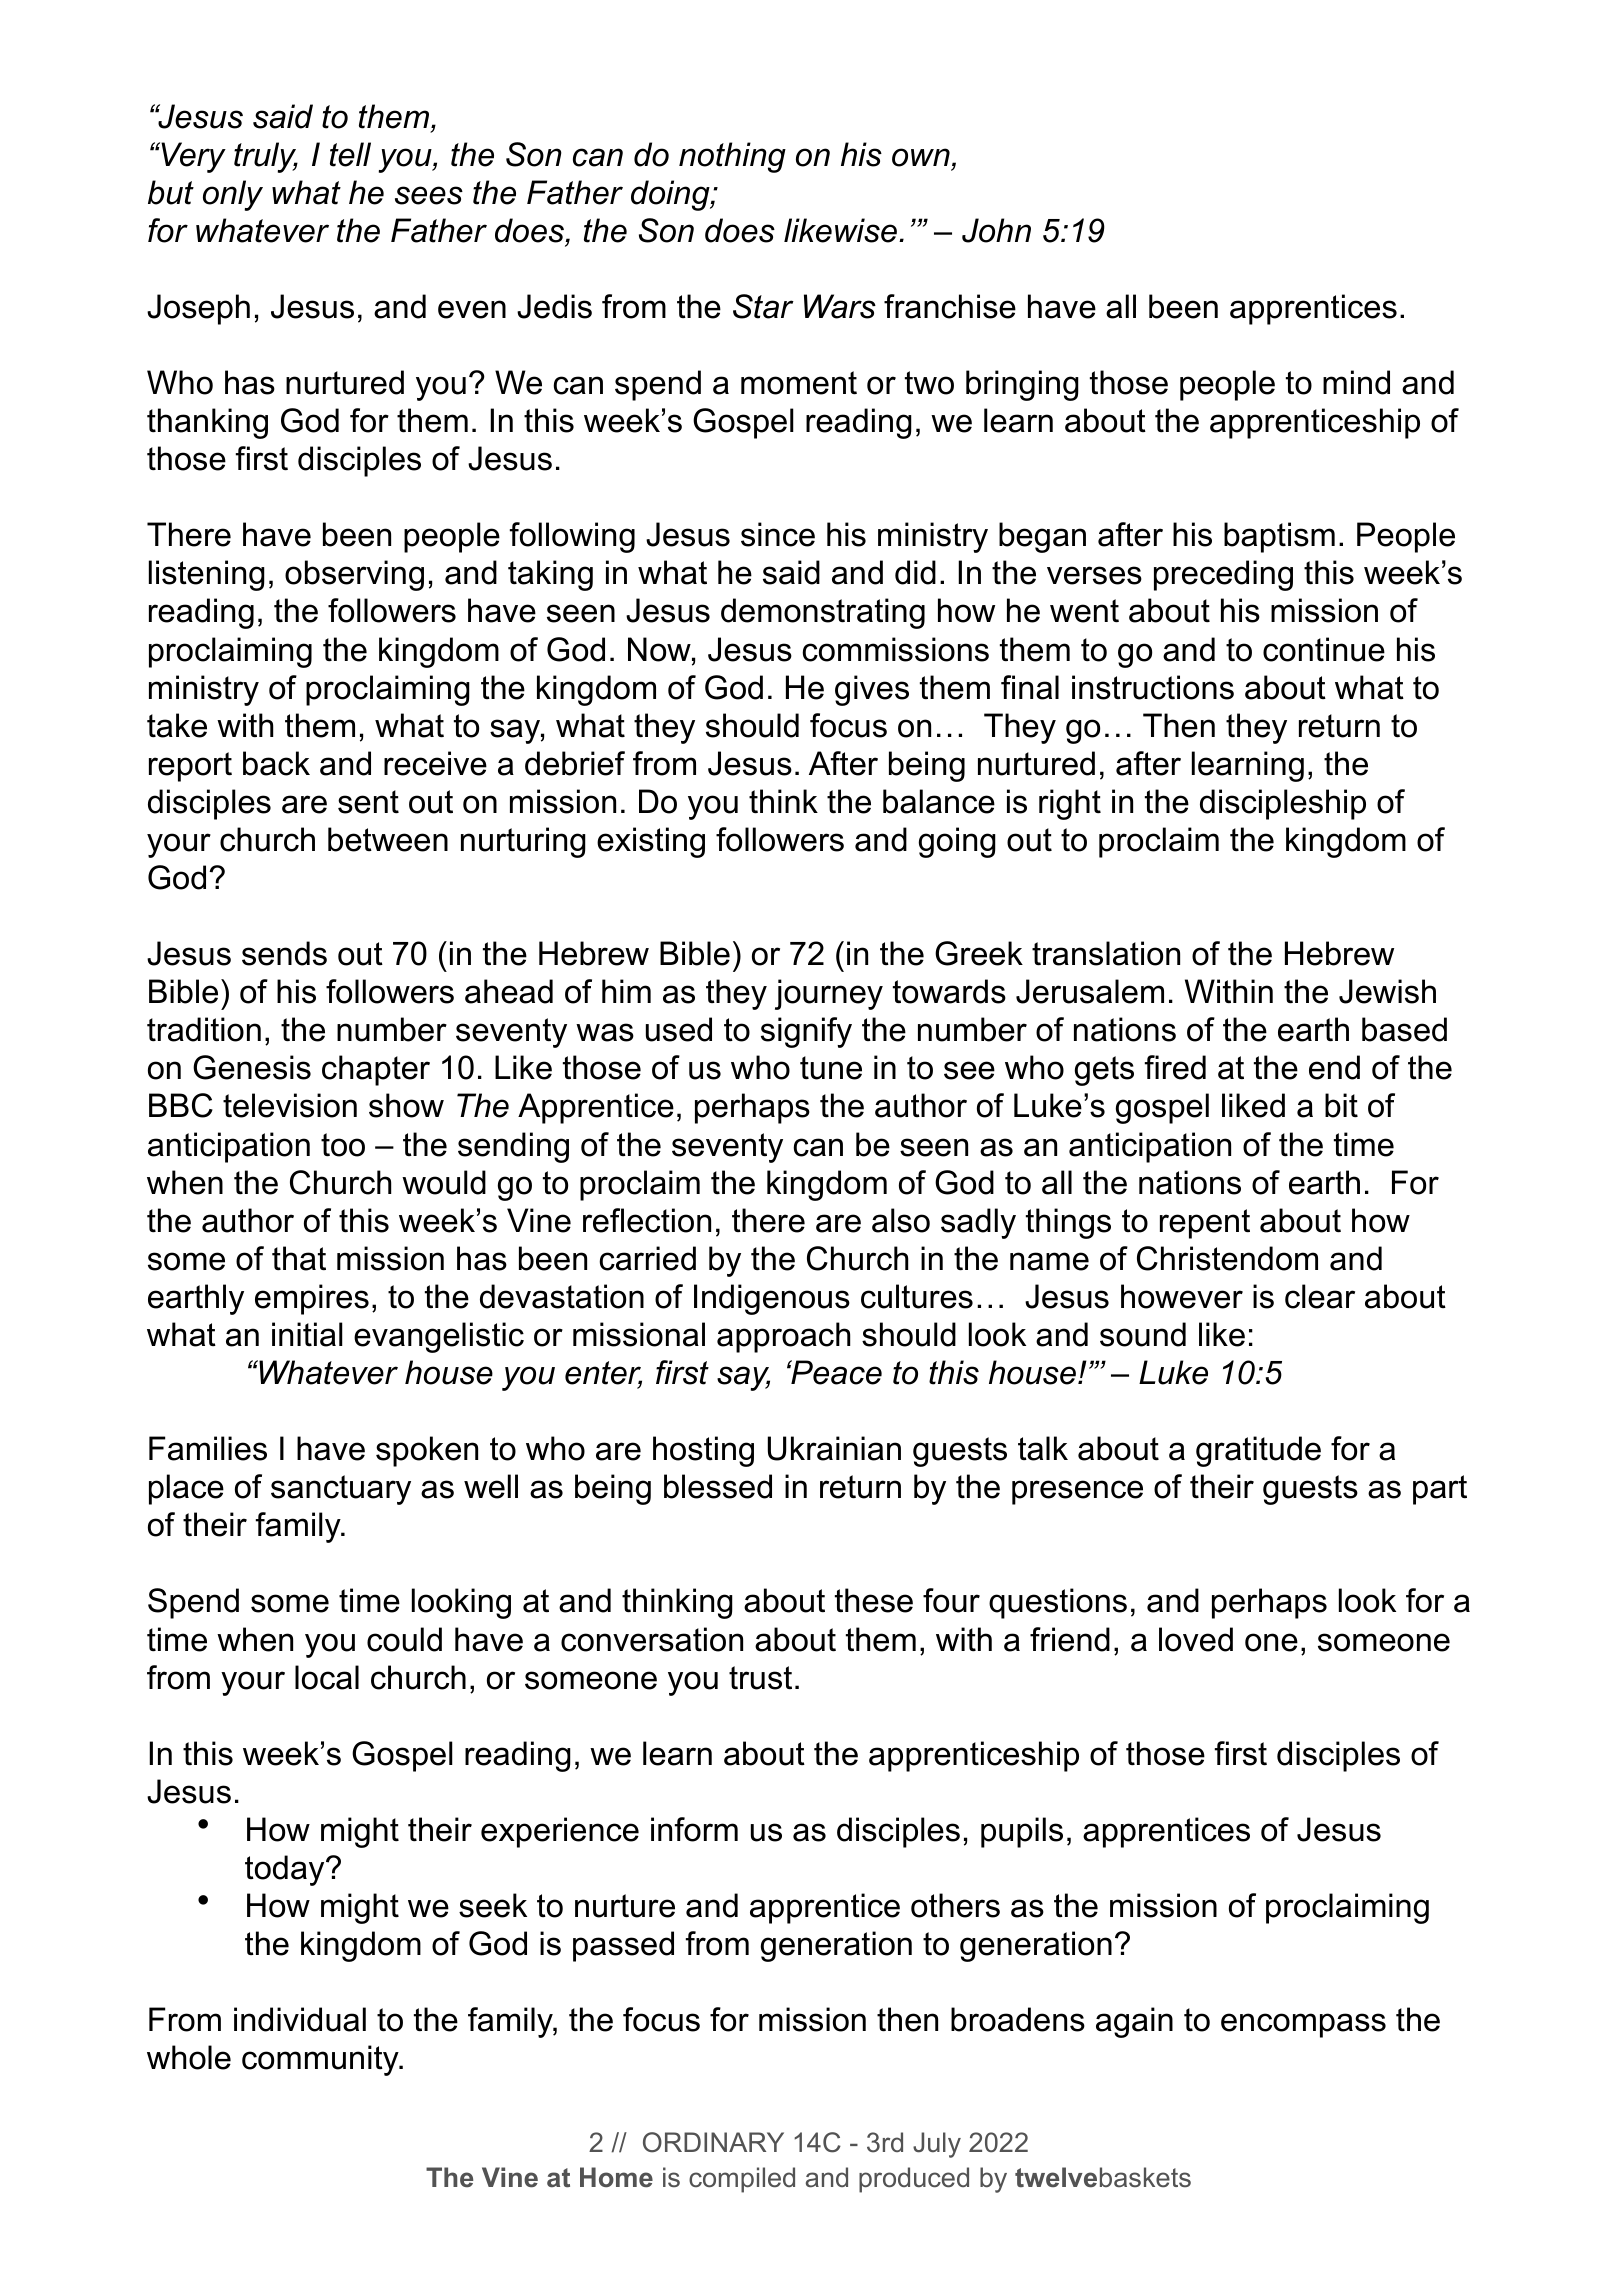 This screenshot has width=1618, height=2290. Describe the element at coordinates (732, 157) in the screenshot. I see `nothing` at that location.
